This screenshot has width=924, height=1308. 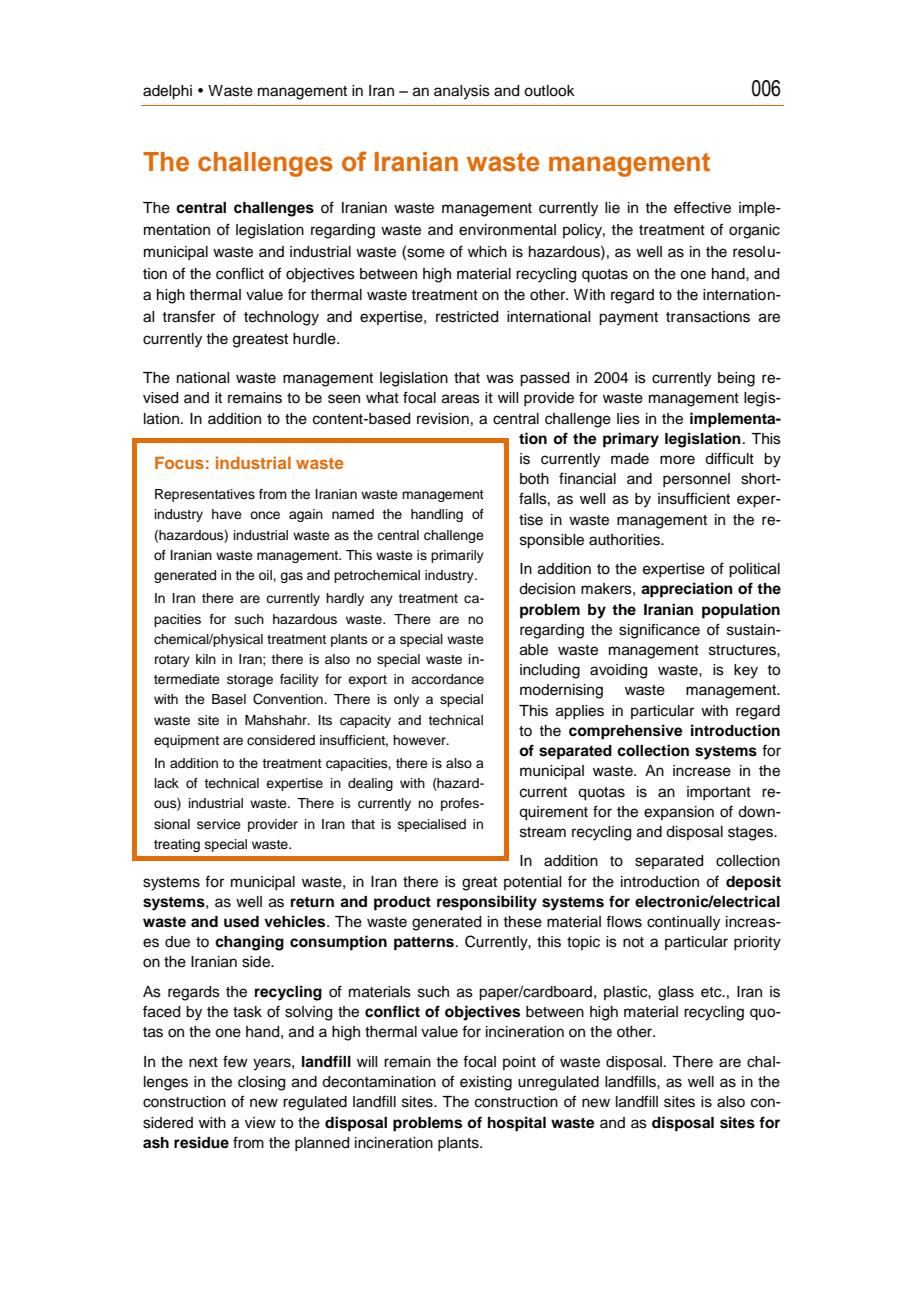 I want to click on significance, so click(x=659, y=631).
